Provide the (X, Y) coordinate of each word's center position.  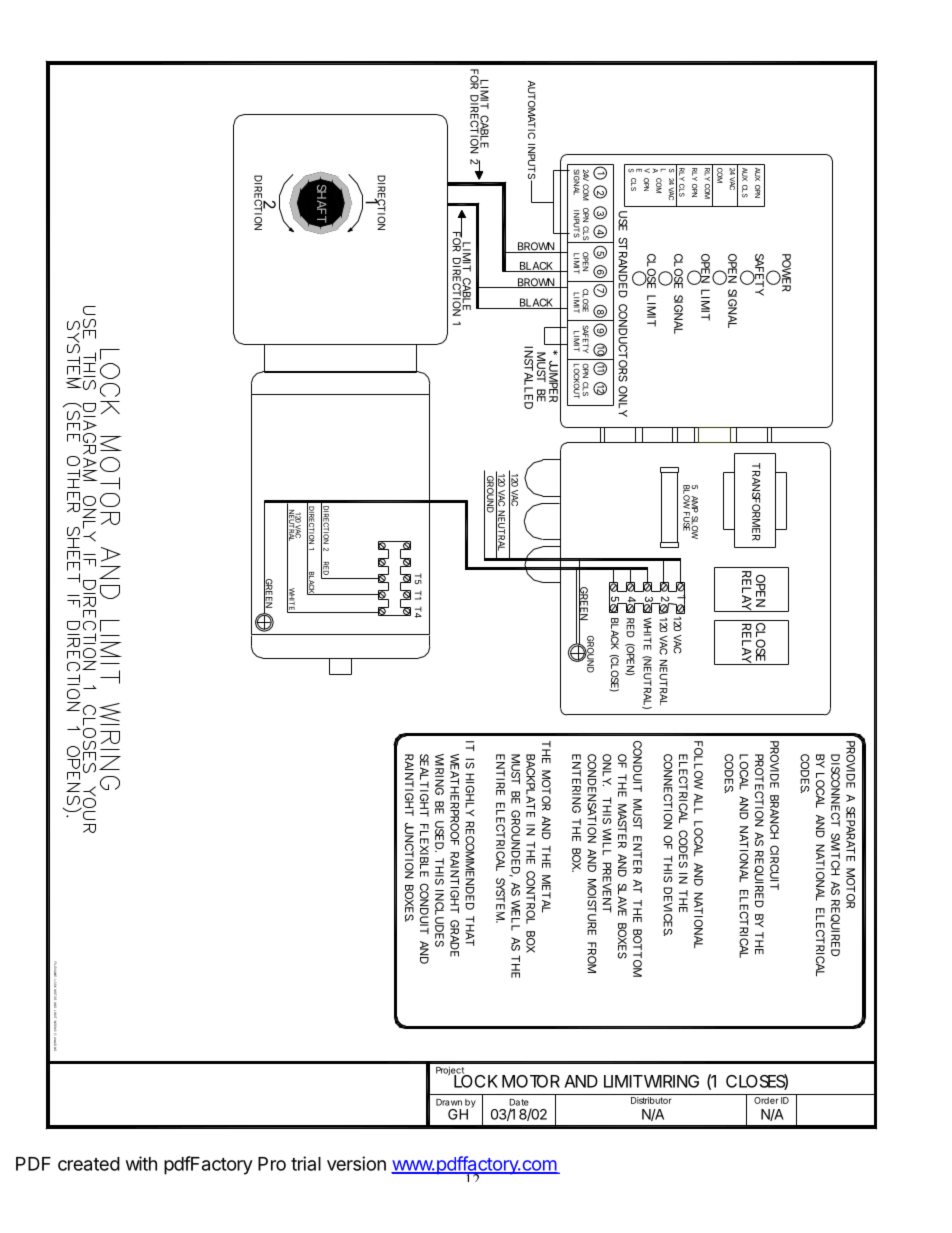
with (141, 1163)
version (356, 1163)
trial (306, 1163)
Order (766, 1100)
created (89, 1164)
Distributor (651, 1100)
